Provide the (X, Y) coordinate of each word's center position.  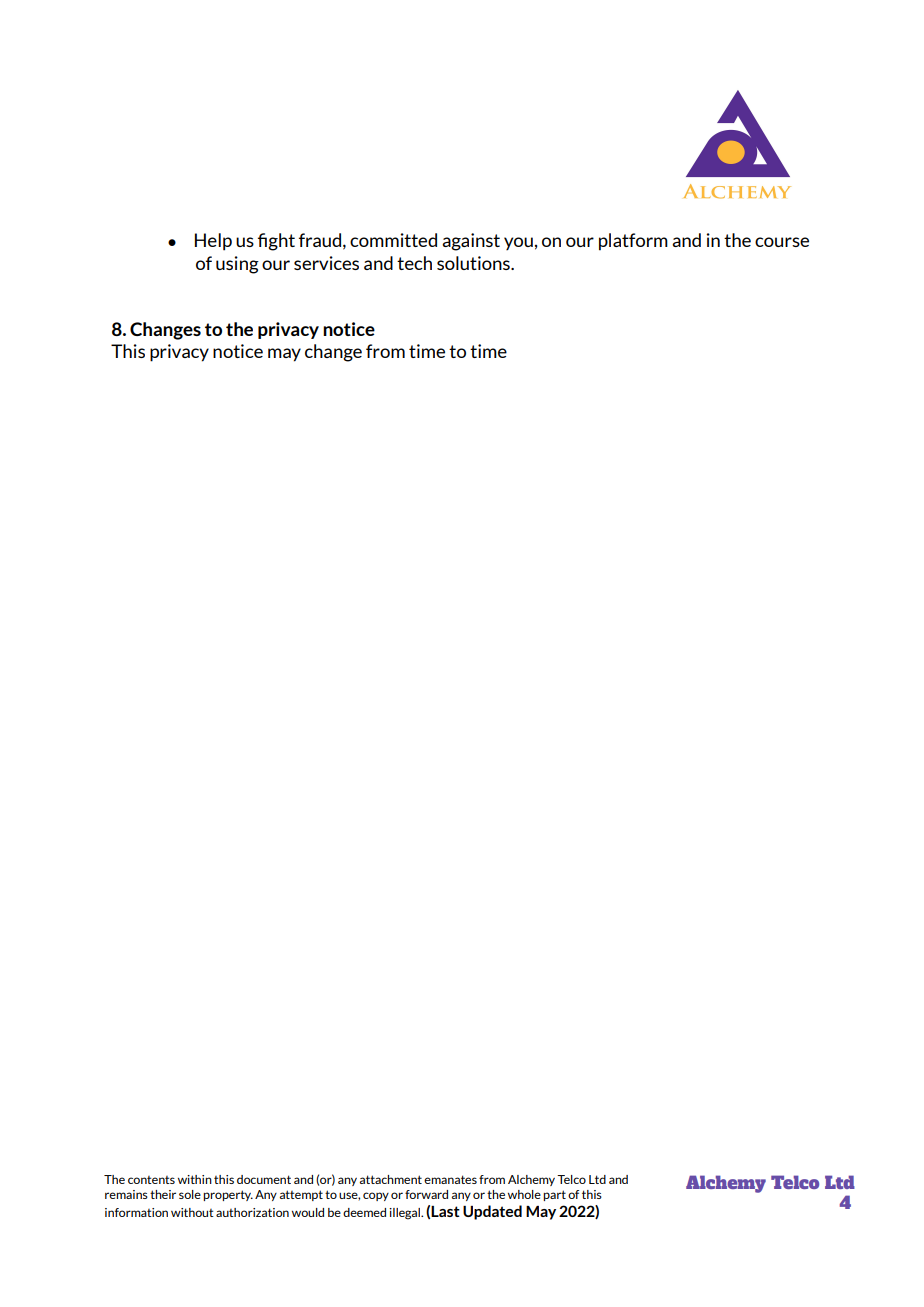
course (782, 242)
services (326, 263)
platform (633, 242)
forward (426, 1194)
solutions (474, 263)
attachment (391, 1179)
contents (151, 1180)
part (554, 1195)
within (195, 1179)
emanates (450, 1179)
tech (414, 263)
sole (190, 1194)
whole (524, 1194)
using (237, 265)
